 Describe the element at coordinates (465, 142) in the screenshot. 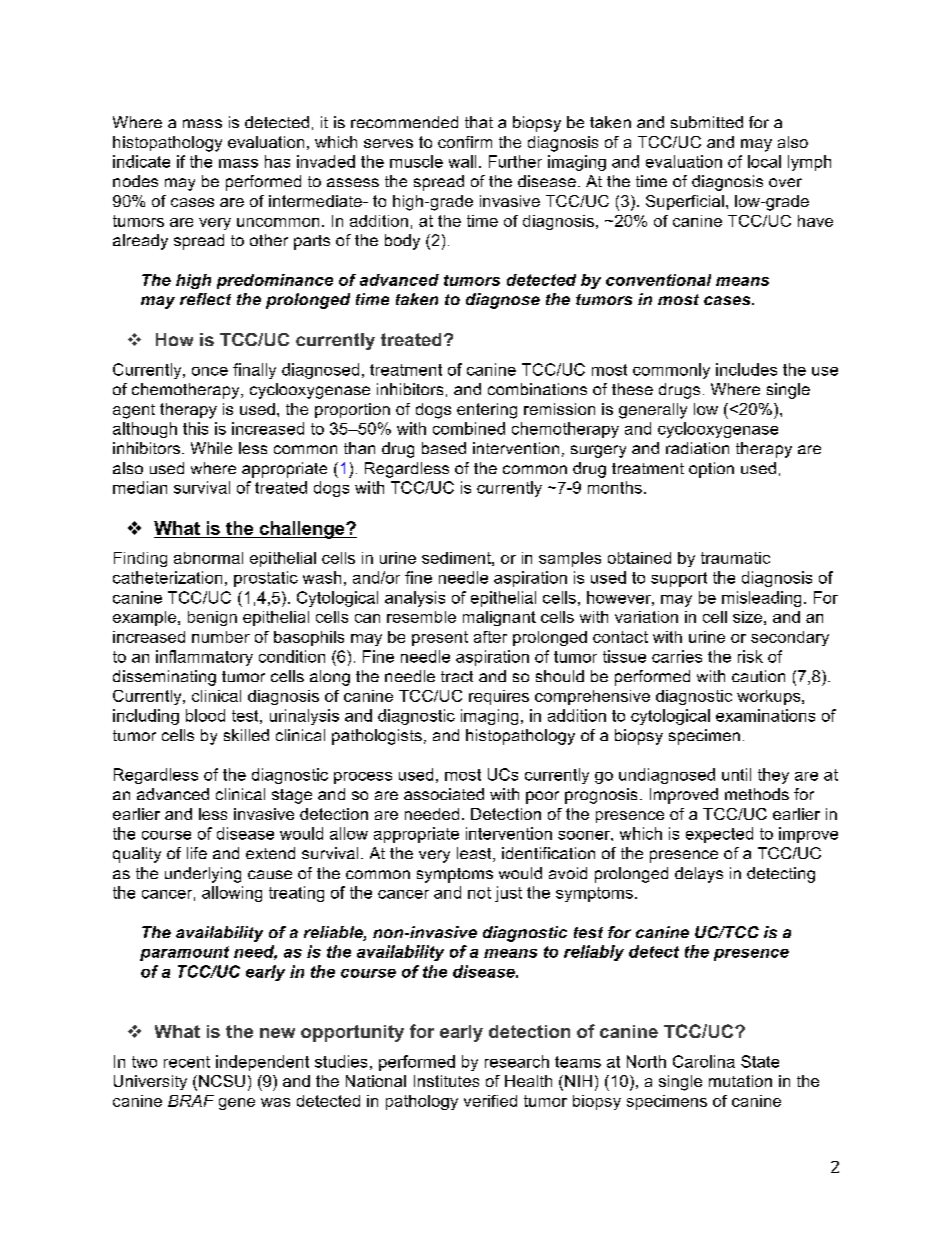

I see `confirm` at that location.
